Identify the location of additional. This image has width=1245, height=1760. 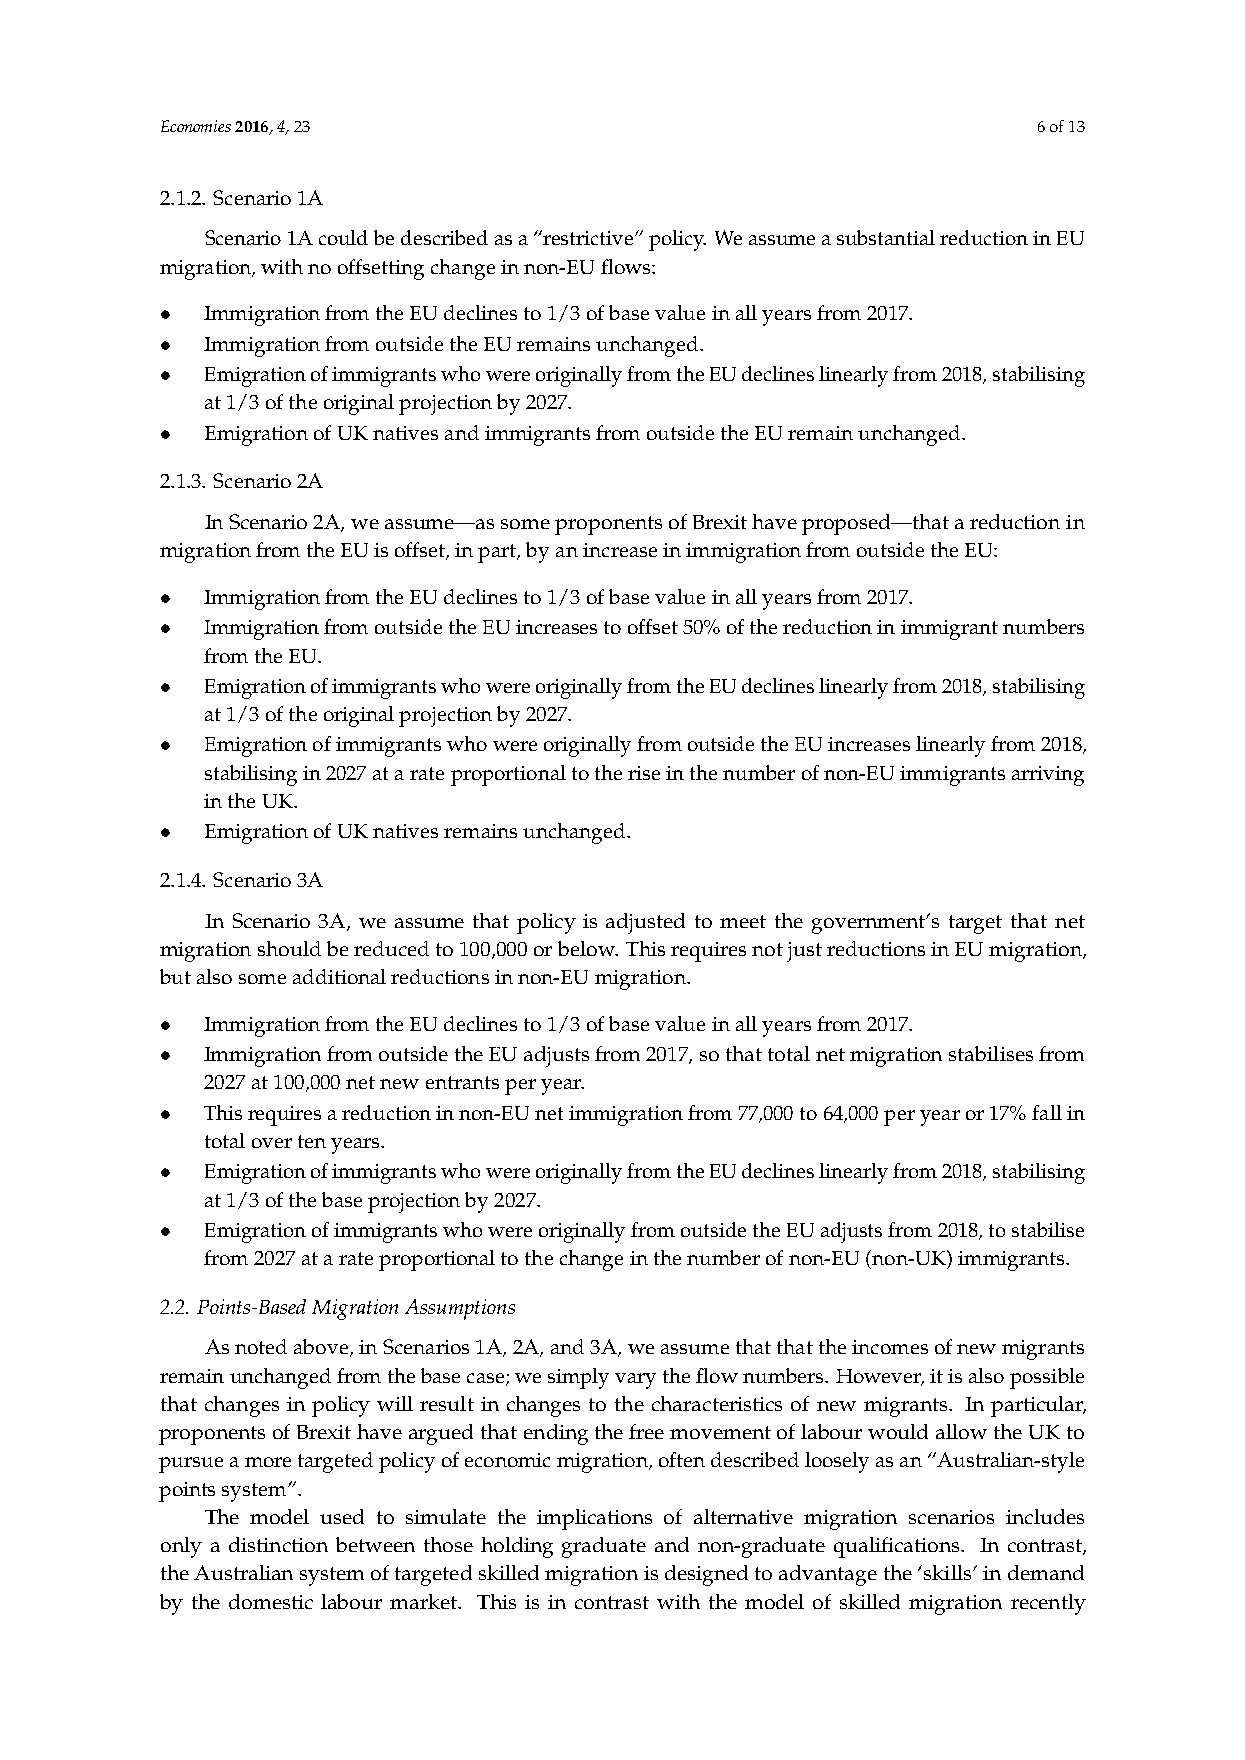
(339, 976).
